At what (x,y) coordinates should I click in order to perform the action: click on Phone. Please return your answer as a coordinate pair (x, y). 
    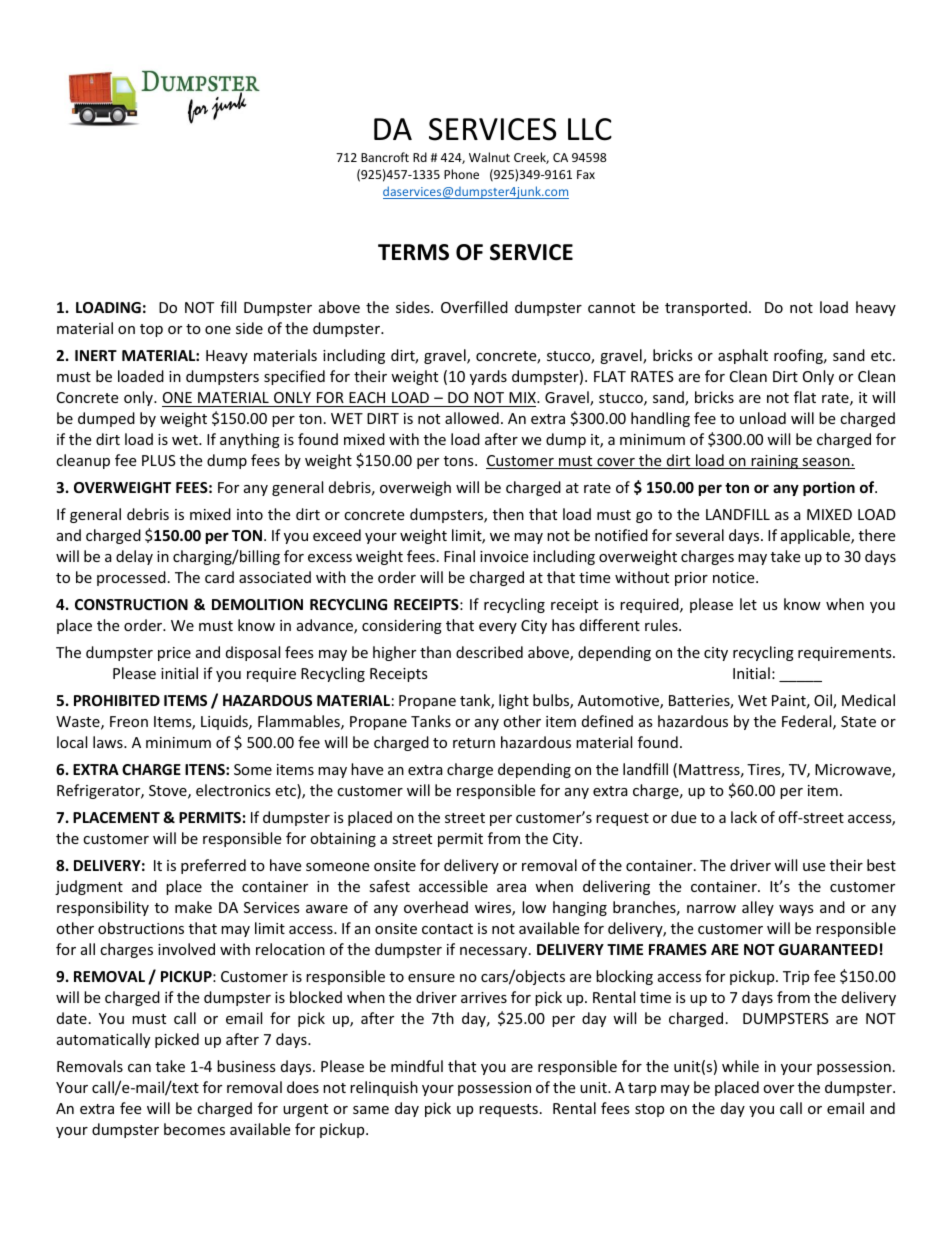
    Looking at the image, I should click on (461, 174).
